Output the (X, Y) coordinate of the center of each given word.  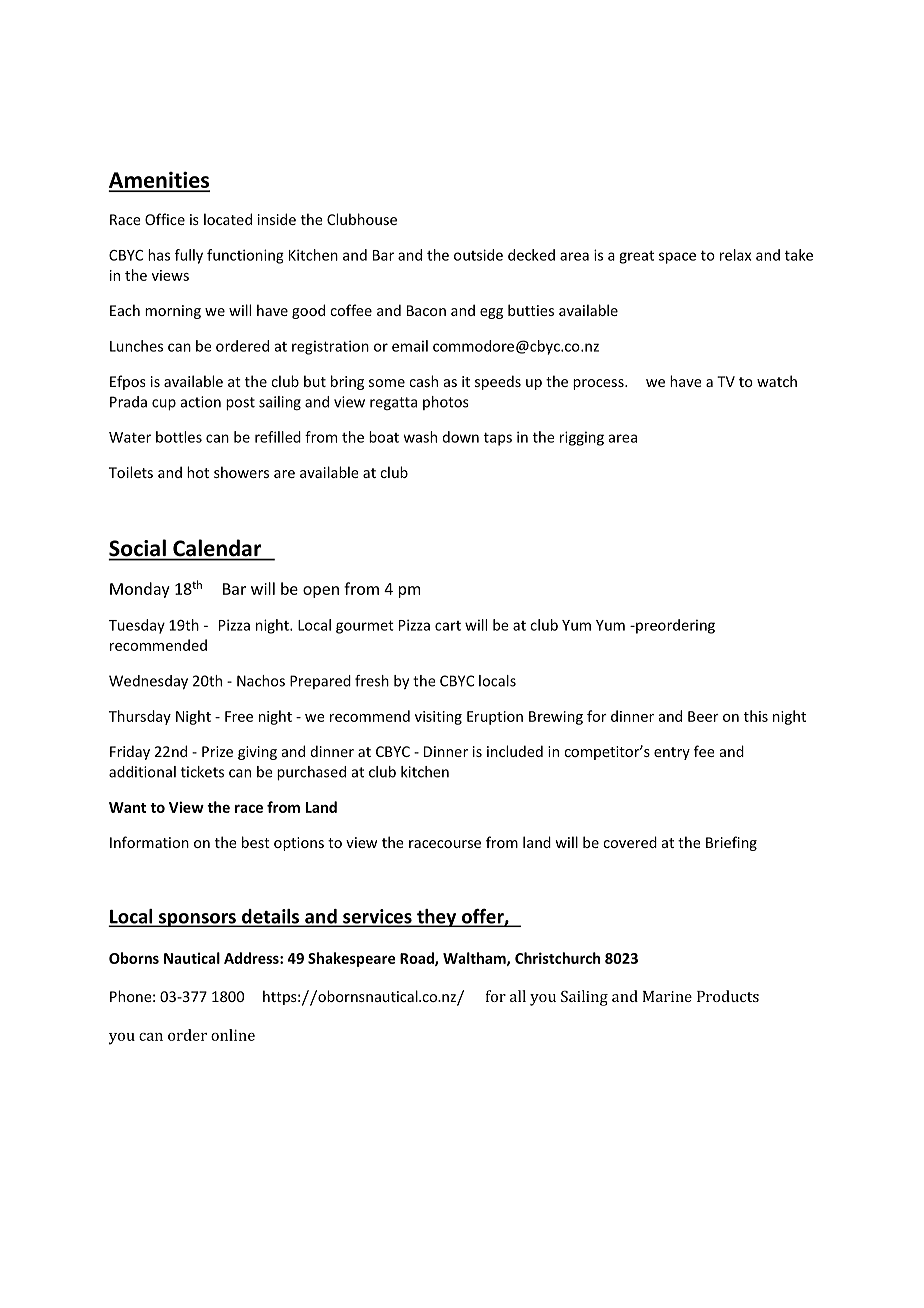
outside (478, 255)
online (233, 1035)
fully (189, 256)
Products (728, 996)
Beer (703, 716)
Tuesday (137, 626)
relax (735, 255)
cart (448, 626)
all (518, 996)
